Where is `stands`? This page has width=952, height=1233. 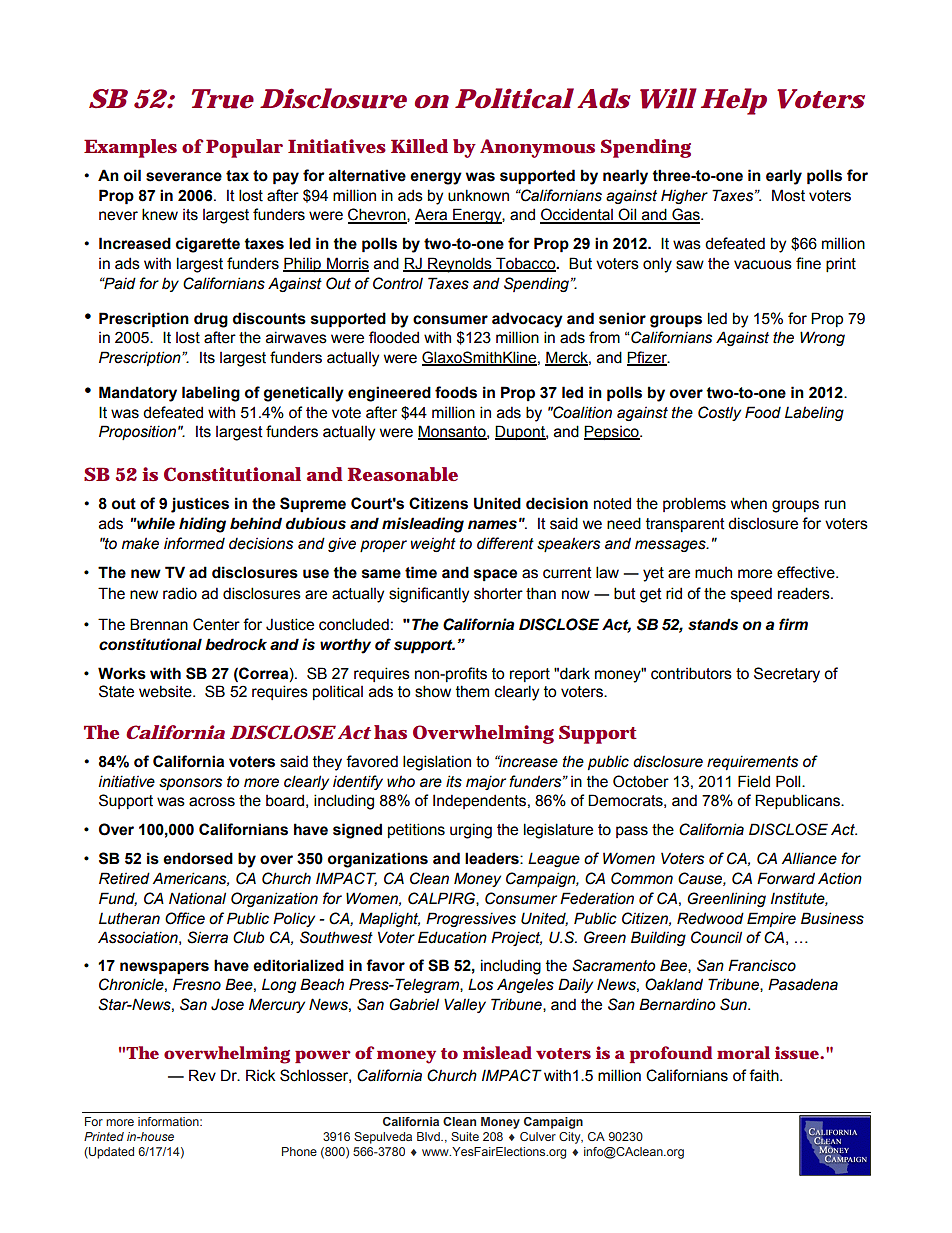 stands is located at coordinates (713, 624).
